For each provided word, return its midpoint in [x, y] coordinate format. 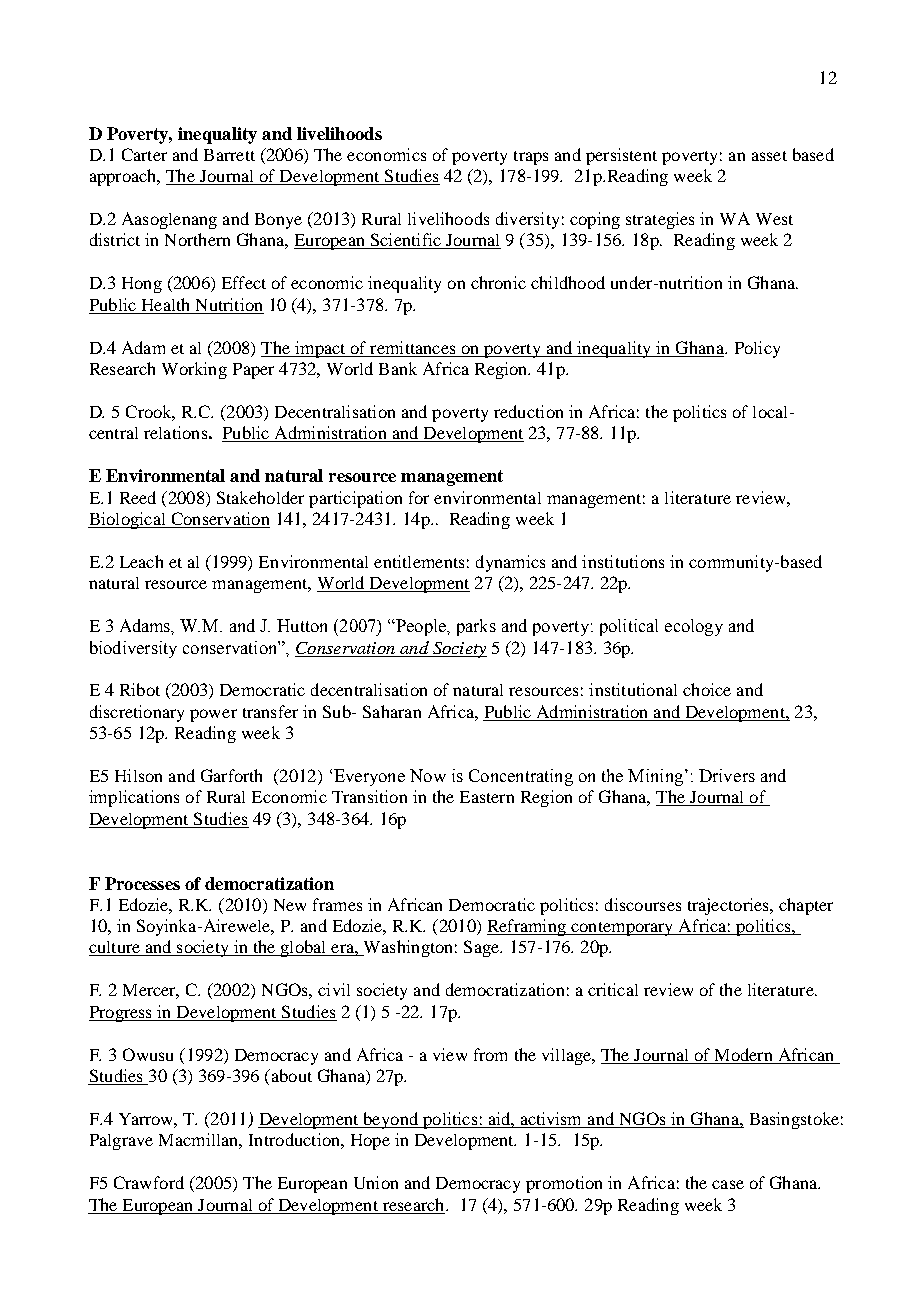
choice [707, 689]
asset [769, 156]
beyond [391, 1120]
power [213, 715]
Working [194, 370]
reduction [528, 411]
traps [531, 158]
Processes [142, 883]
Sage [483, 948]
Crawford [149, 1182]
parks [476, 627]
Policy [757, 349]
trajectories [729, 906]
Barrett [229, 155]
